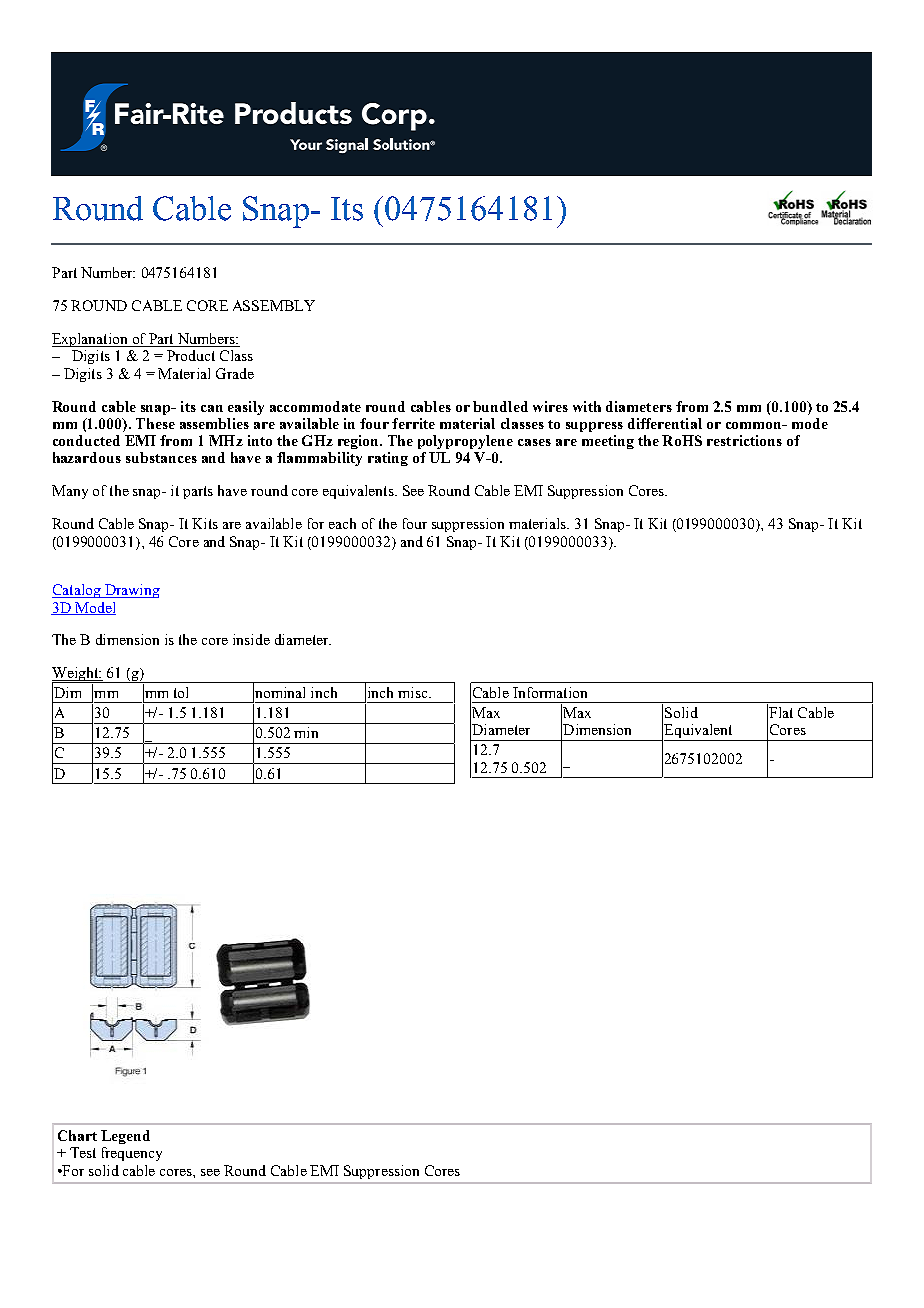 This page has width=924, height=1308. Describe the element at coordinates (205, 523) in the page. I see `Kits` at that location.
